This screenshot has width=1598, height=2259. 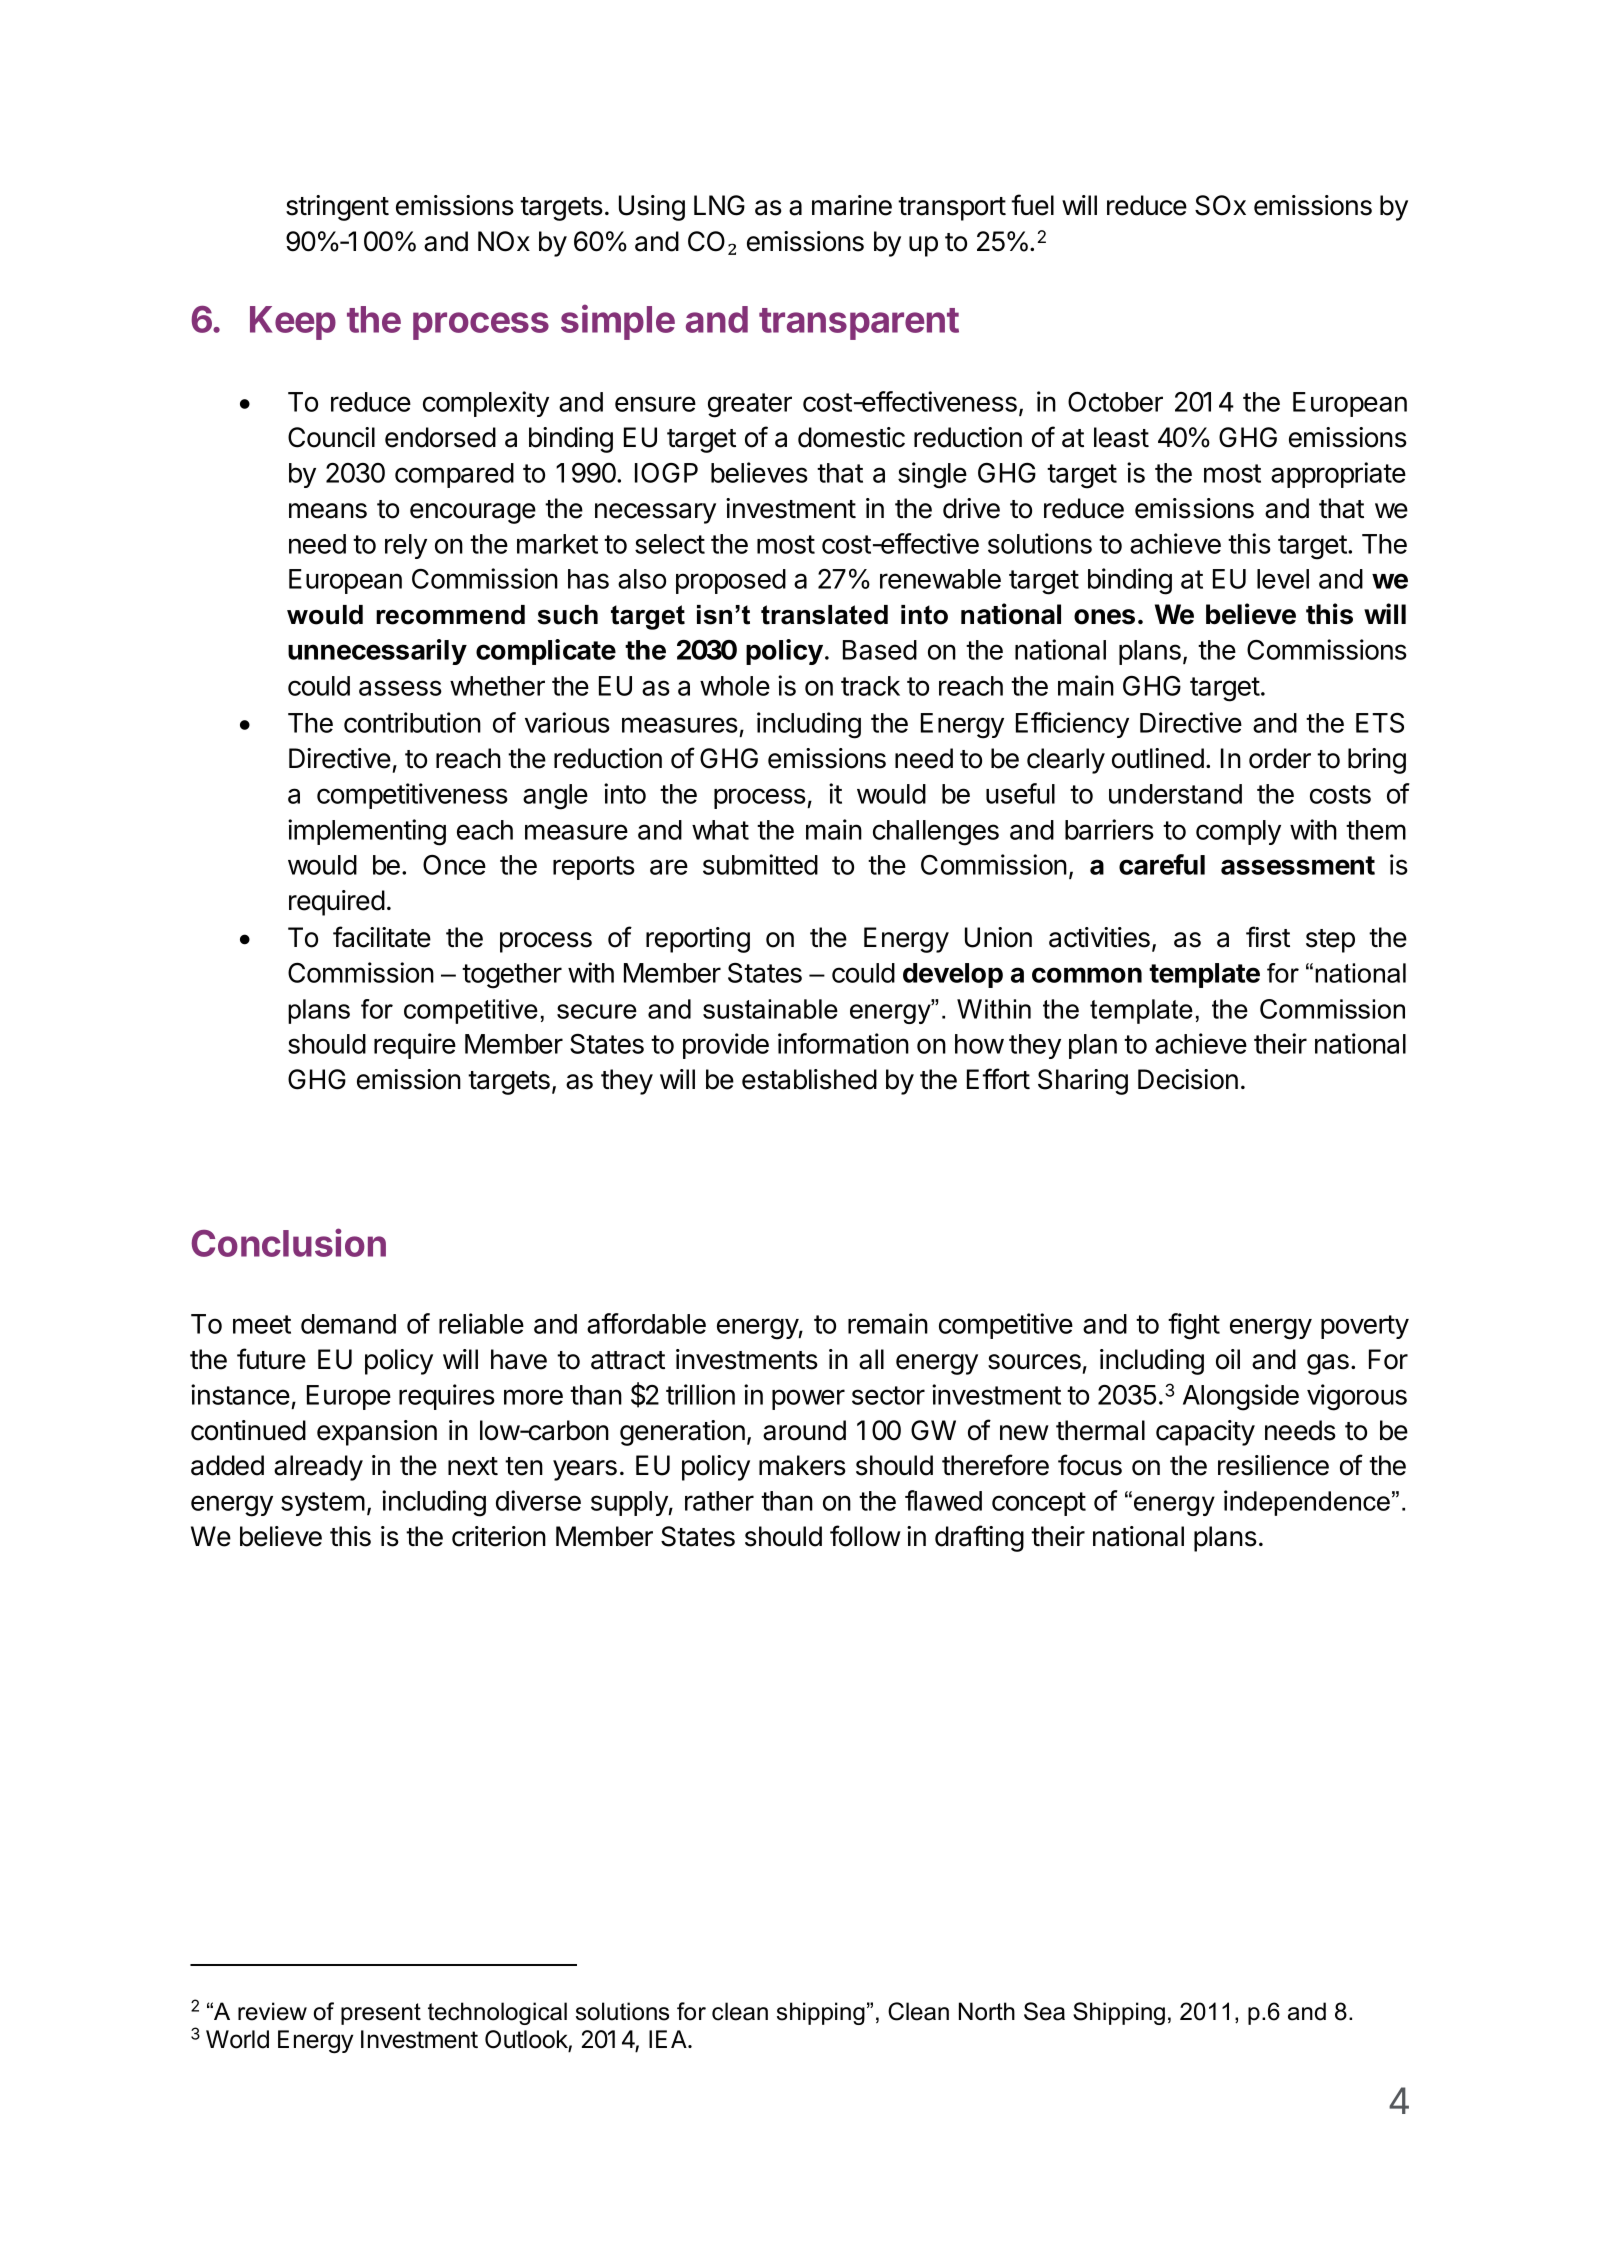 What do you see at coordinates (1188, 1079) in the screenshot?
I see `Decision` at bounding box center [1188, 1079].
